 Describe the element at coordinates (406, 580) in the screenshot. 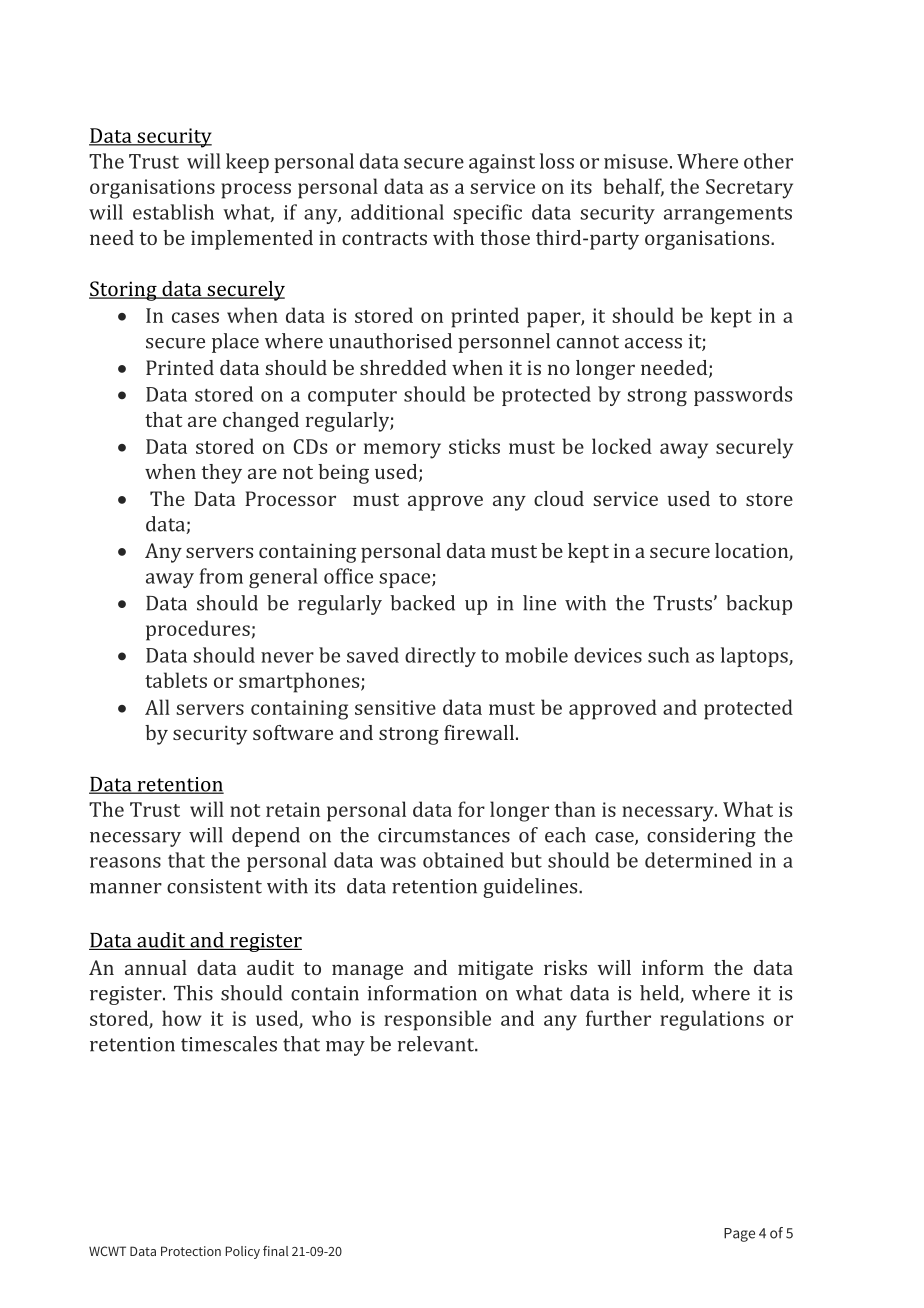

I see `space` at that location.
